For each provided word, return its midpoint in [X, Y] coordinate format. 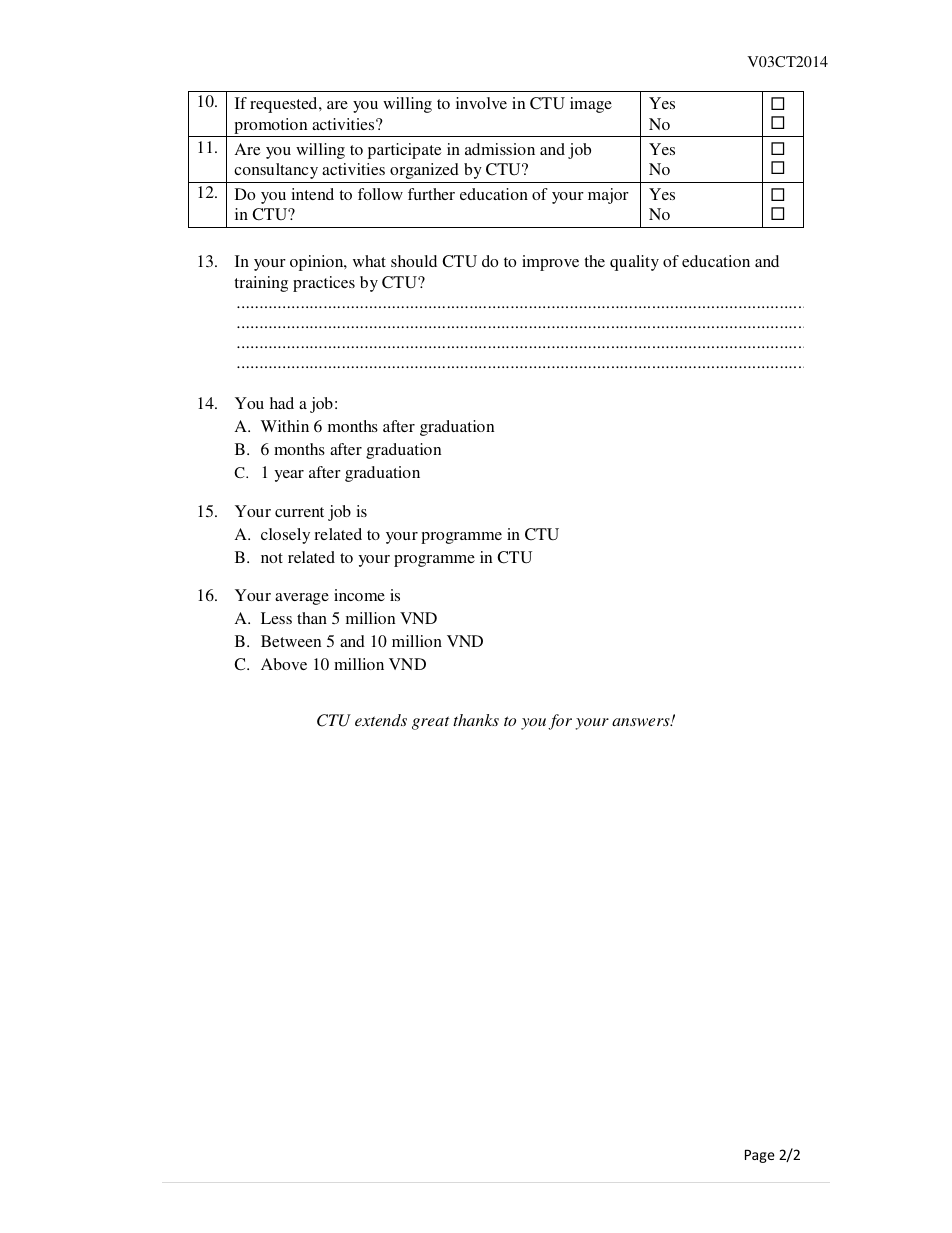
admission [500, 149]
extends [381, 720]
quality [634, 263]
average [302, 599]
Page [760, 1156]
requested [285, 105]
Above [284, 664]
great [431, 723]
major [608, 196]
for [560, 722]
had [282, 403]
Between [291, 641]
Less [276, 618]
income [359, 595]
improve [550, 263]
